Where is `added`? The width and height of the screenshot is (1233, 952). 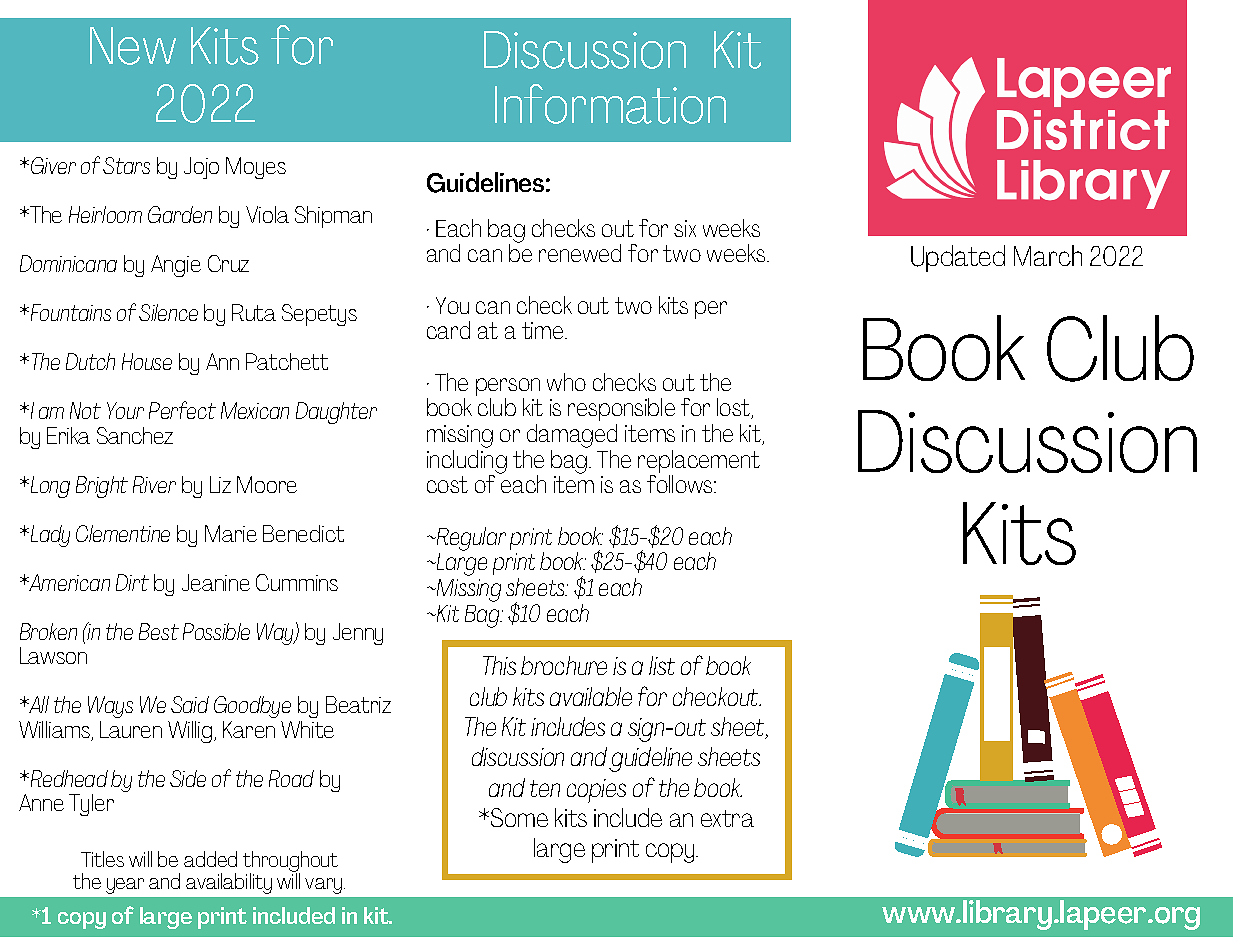
added is located at coordinates (210, 859).
